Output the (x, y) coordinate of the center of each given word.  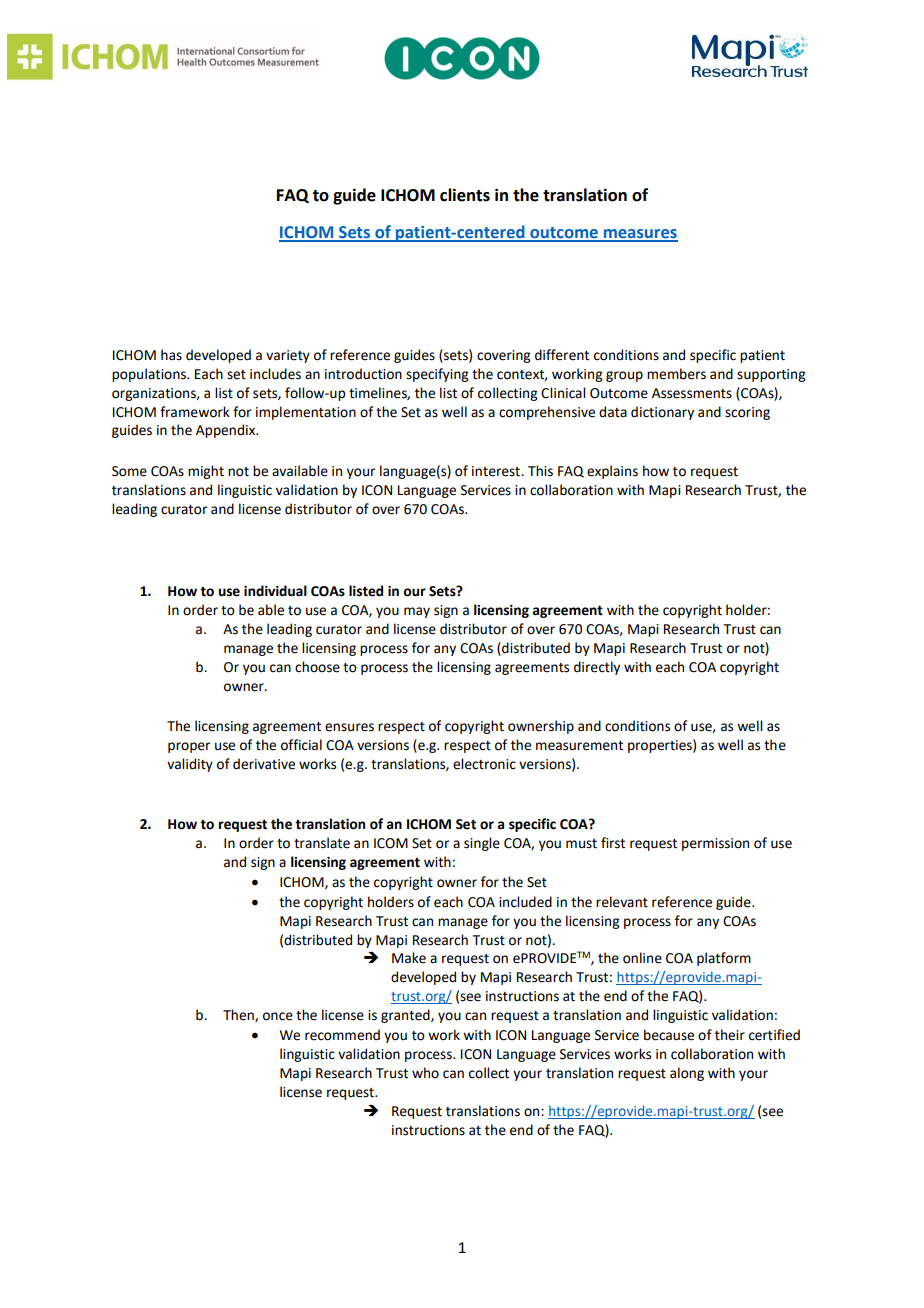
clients (465, 195)
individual (275, 591)
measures (640, 235)
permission (715, 844)
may (417, 612)
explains (612, 472)
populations (150, 375)
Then (239, 1015)
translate (322, 843)
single (482, 844)
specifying (437, 375)
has (171, 355)
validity (190, 765)
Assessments (692, 393)
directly (597, 668)
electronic (484, 764)
